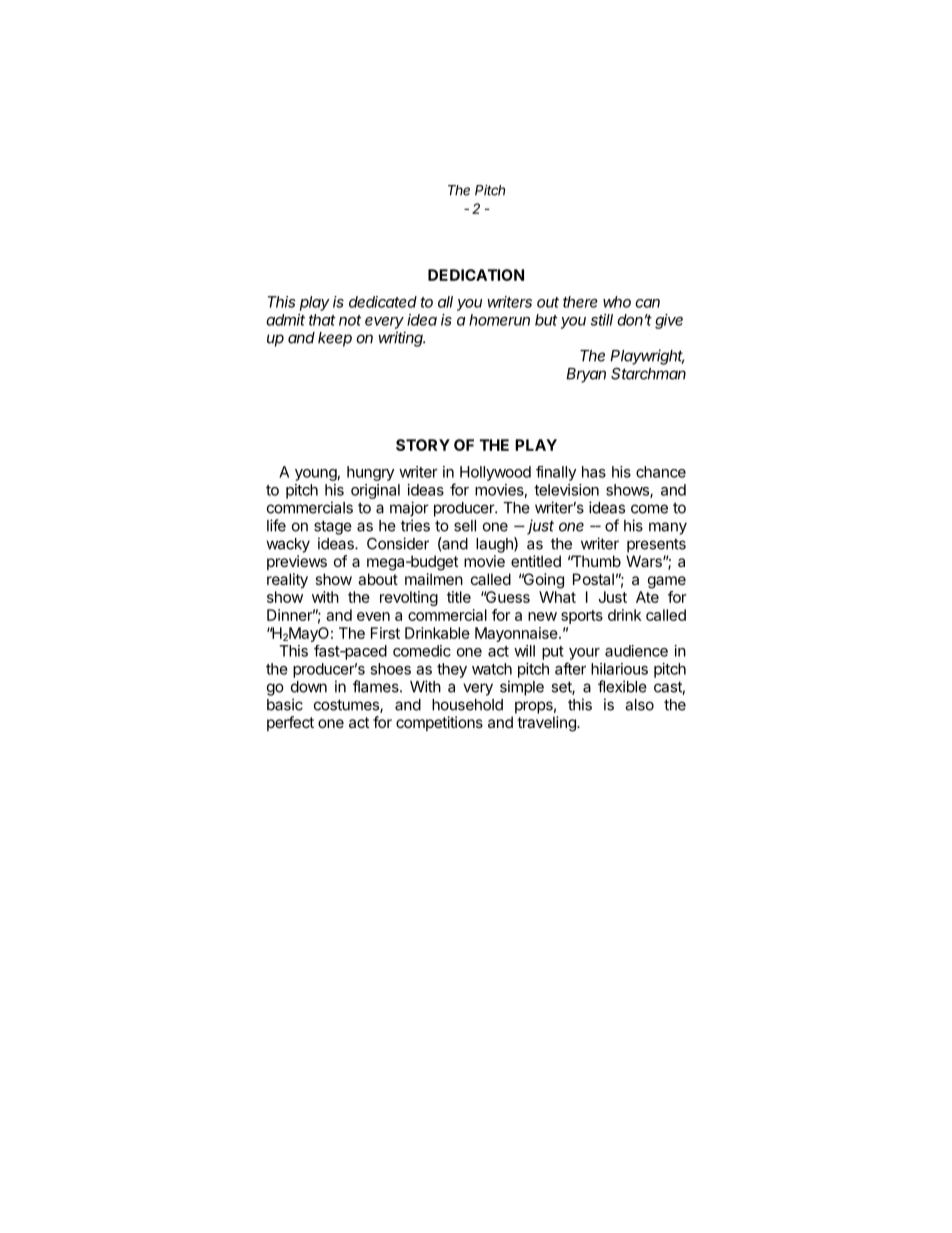  What do you see at coordinates (582, 617) in the document?
I see `sports` at bounding box center [582, 617].
